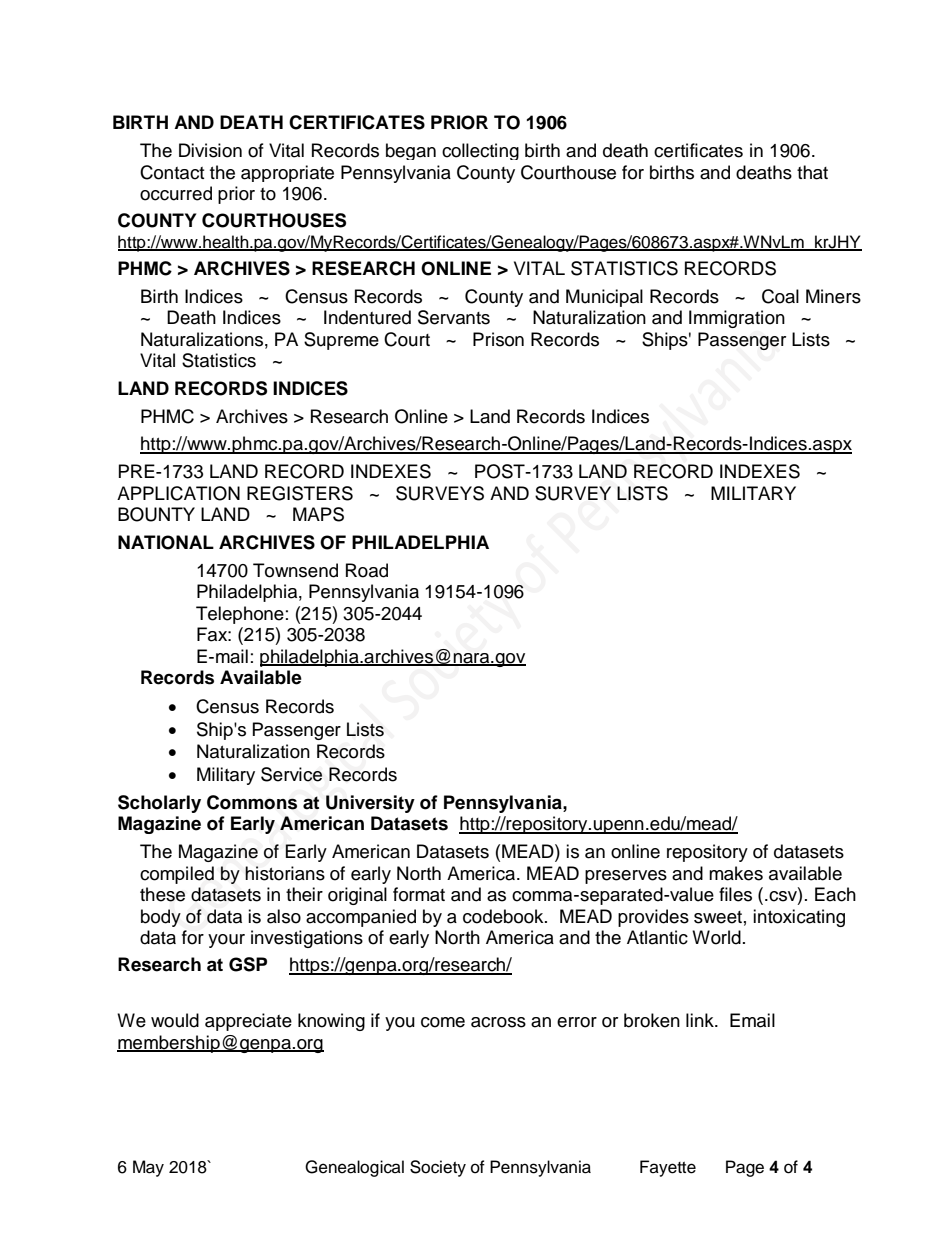  What do you see at coordinates (480, 151) in the document?
I see `collecting` at bounding box center [480, 151].
